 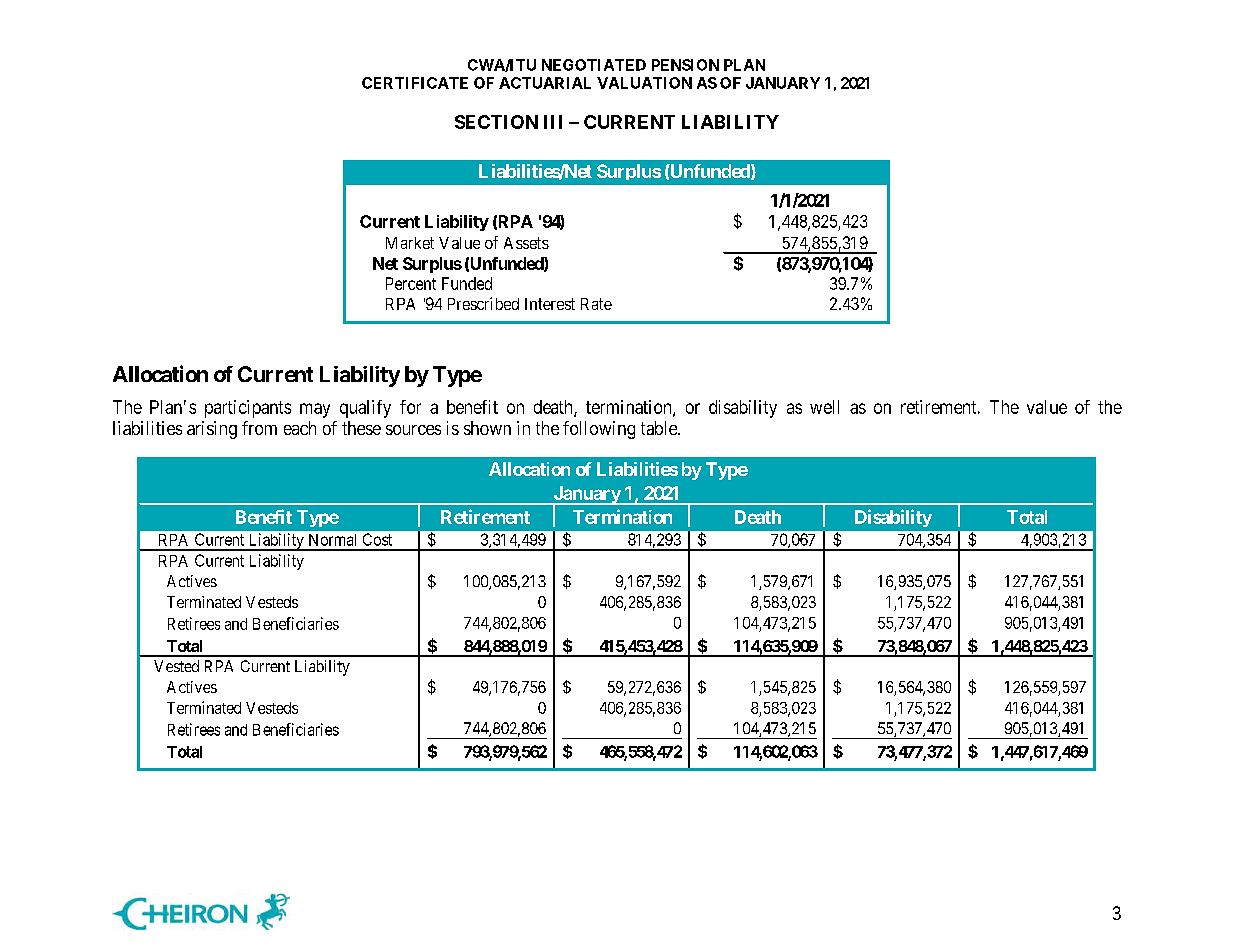 What do you see at coordinates (410, 243) in the page?
I see `Market` at bounding box center [410, 243].
